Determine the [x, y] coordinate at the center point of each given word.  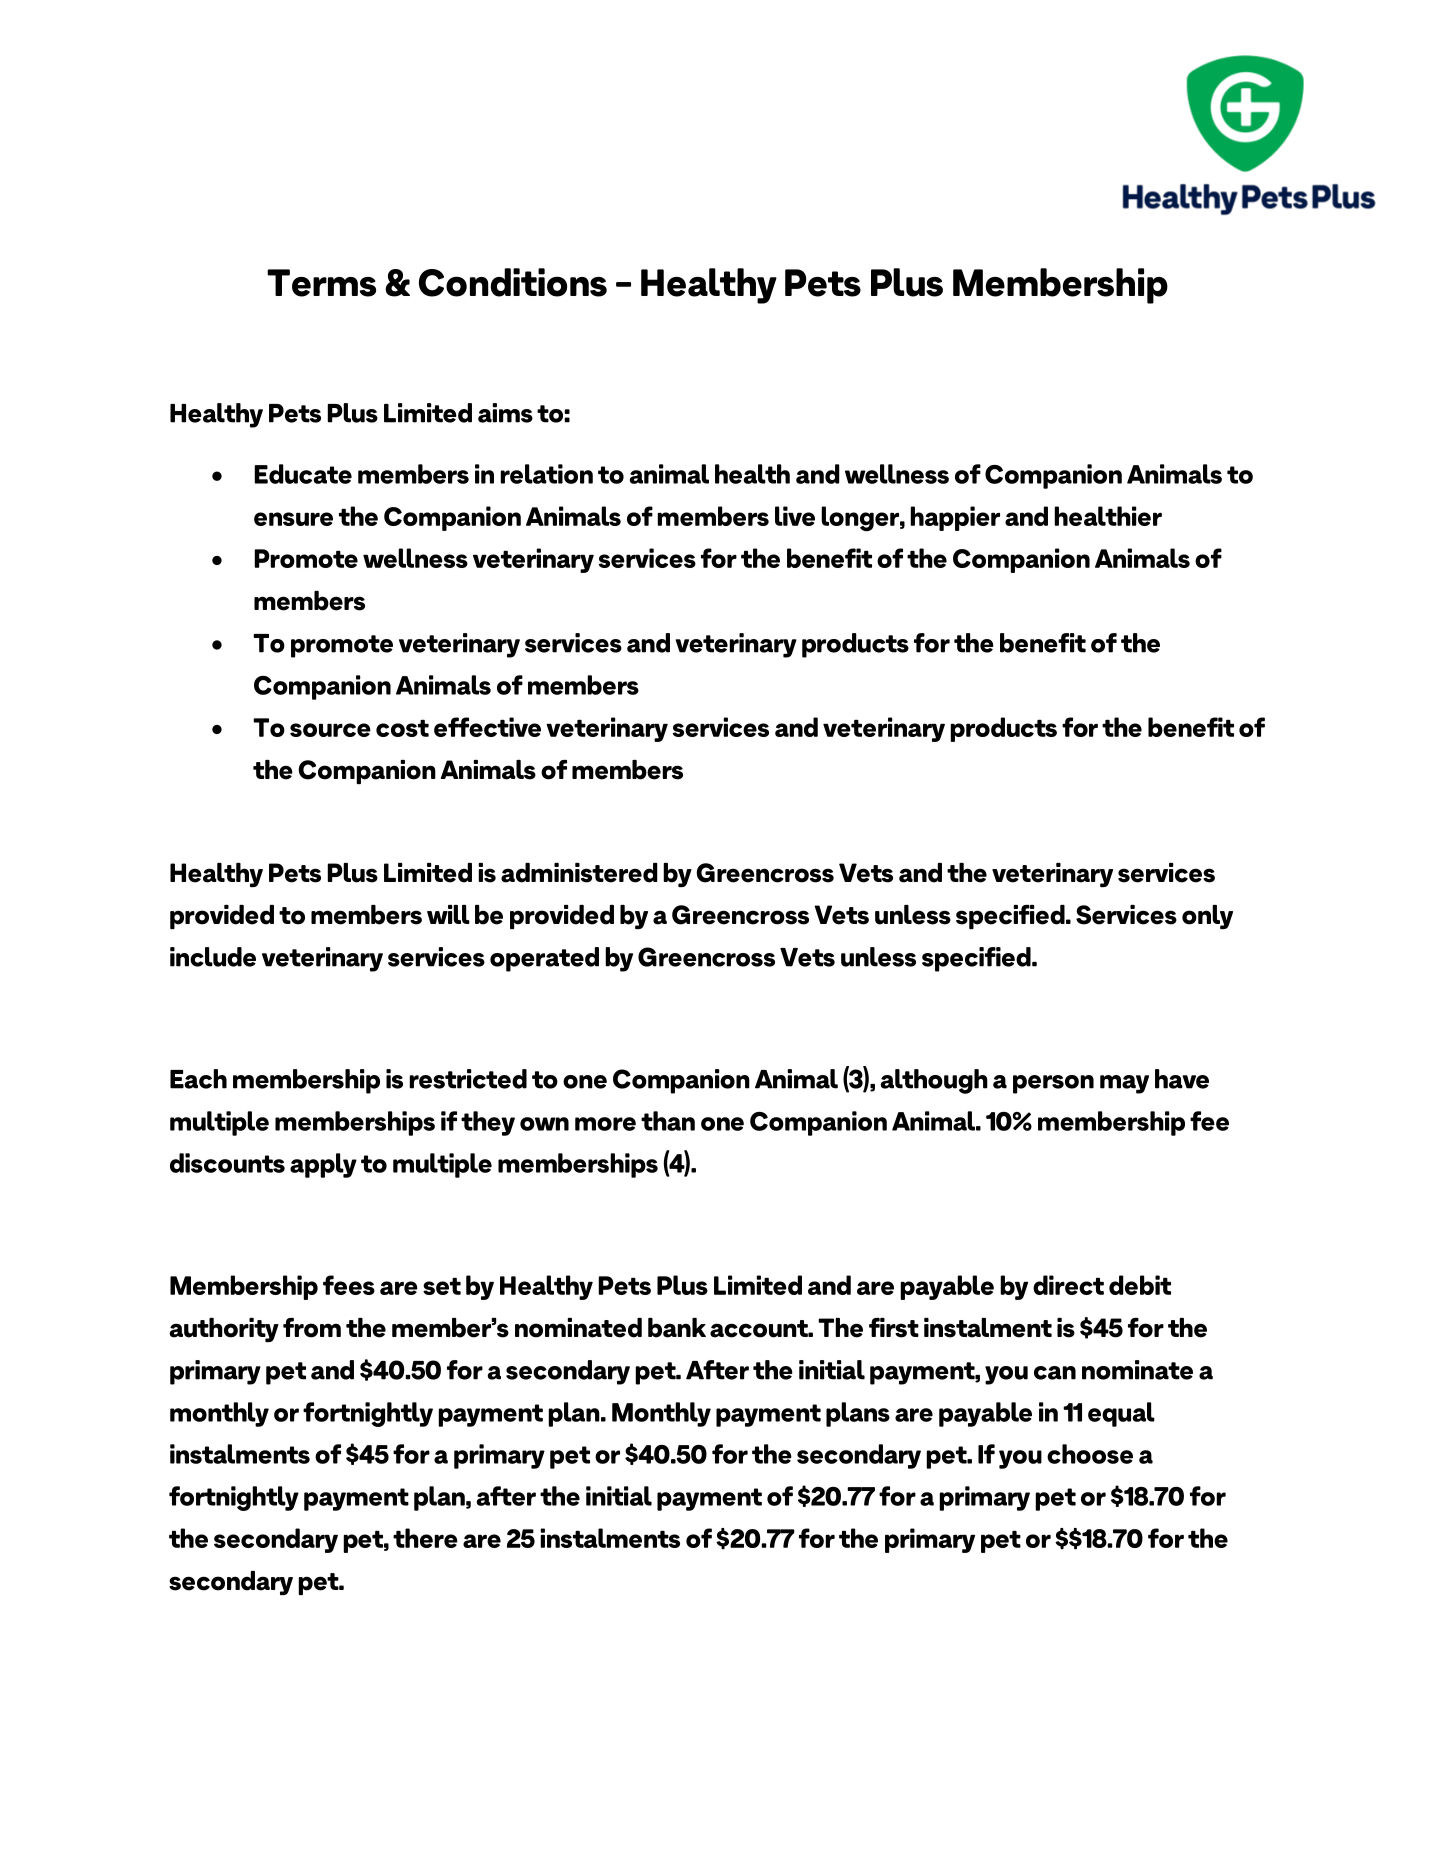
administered [579, 873]
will [448, 914]
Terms [321, 283]
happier [955, 518]
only [1207, 917]
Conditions [513, 282]
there [425, 1538]
